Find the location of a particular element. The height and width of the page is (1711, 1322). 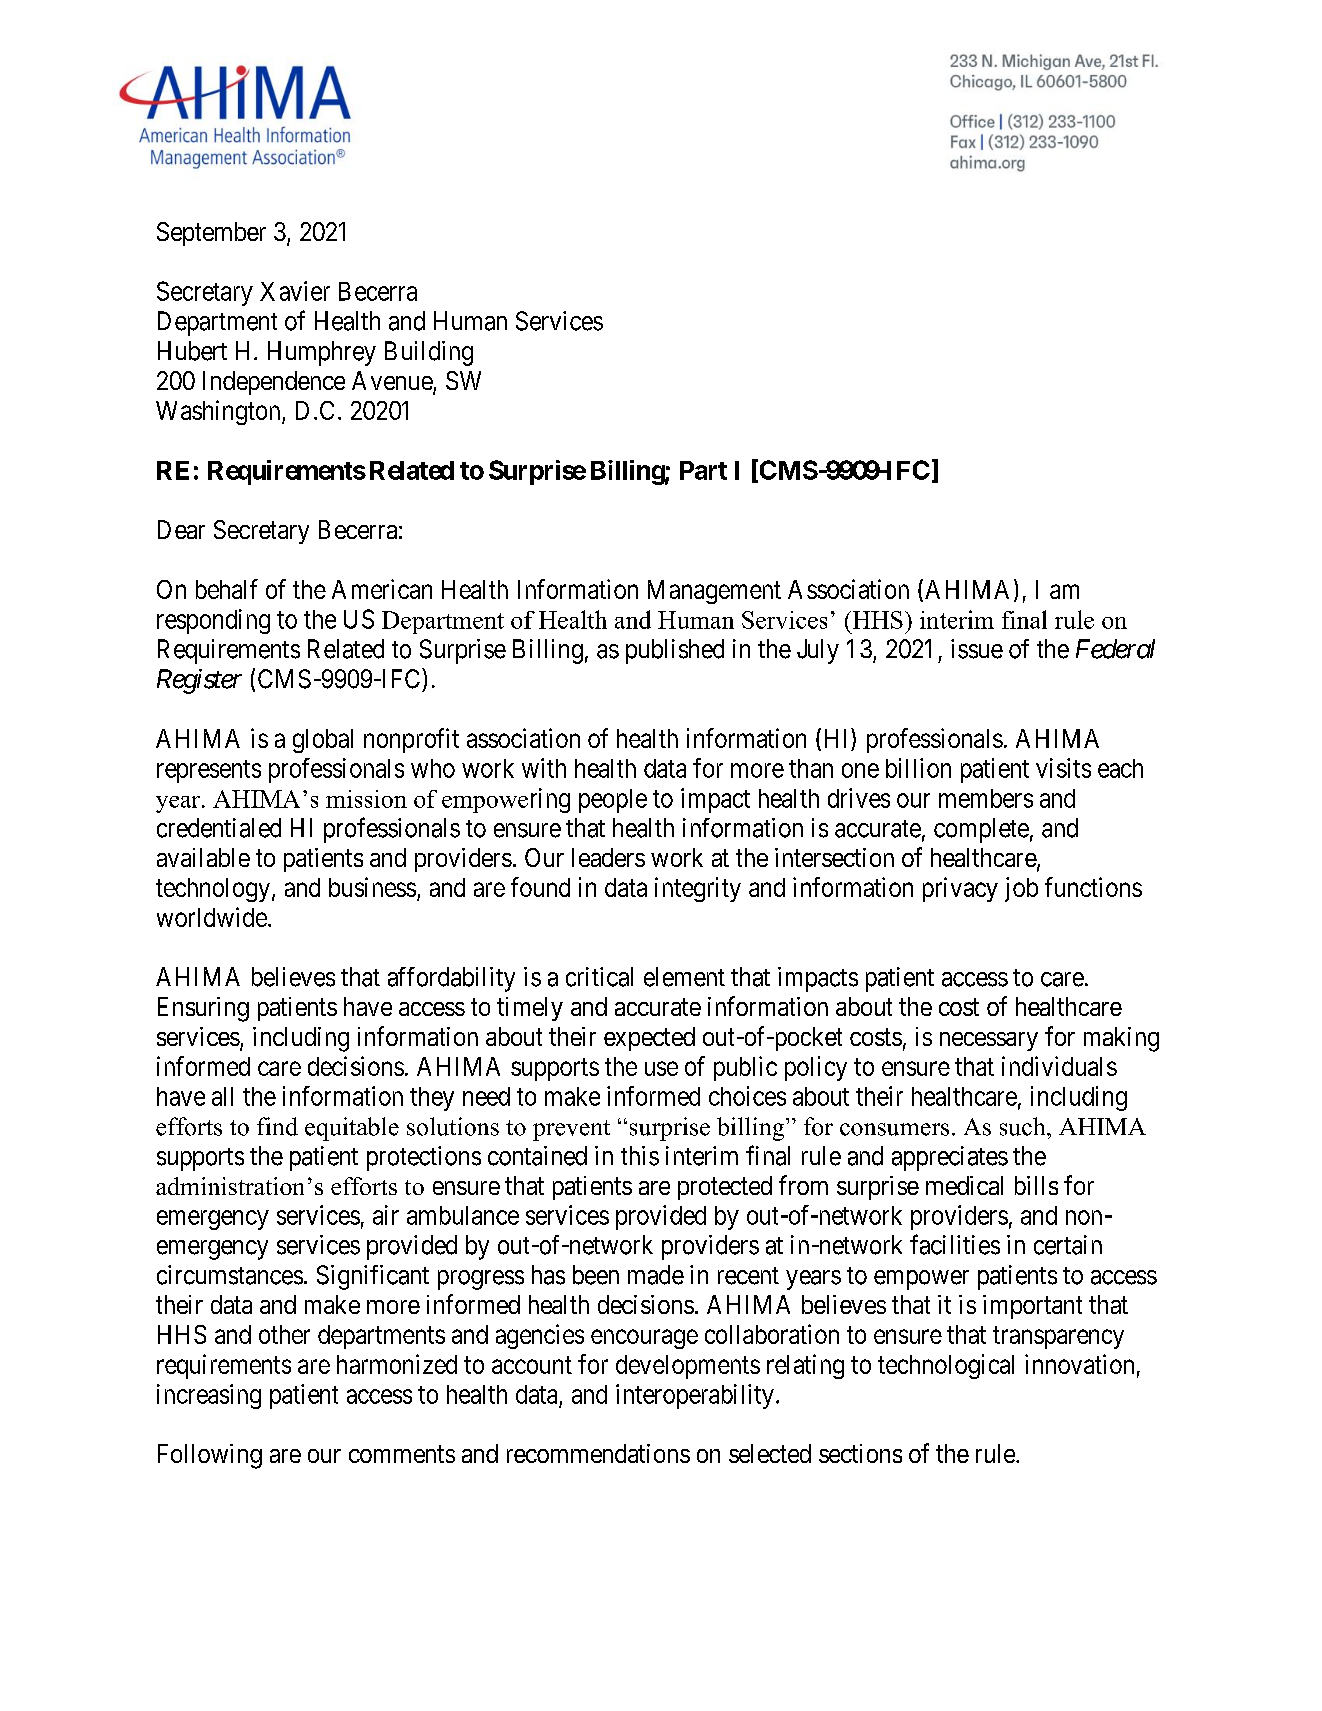

published is located at coordinates (675, 651).
